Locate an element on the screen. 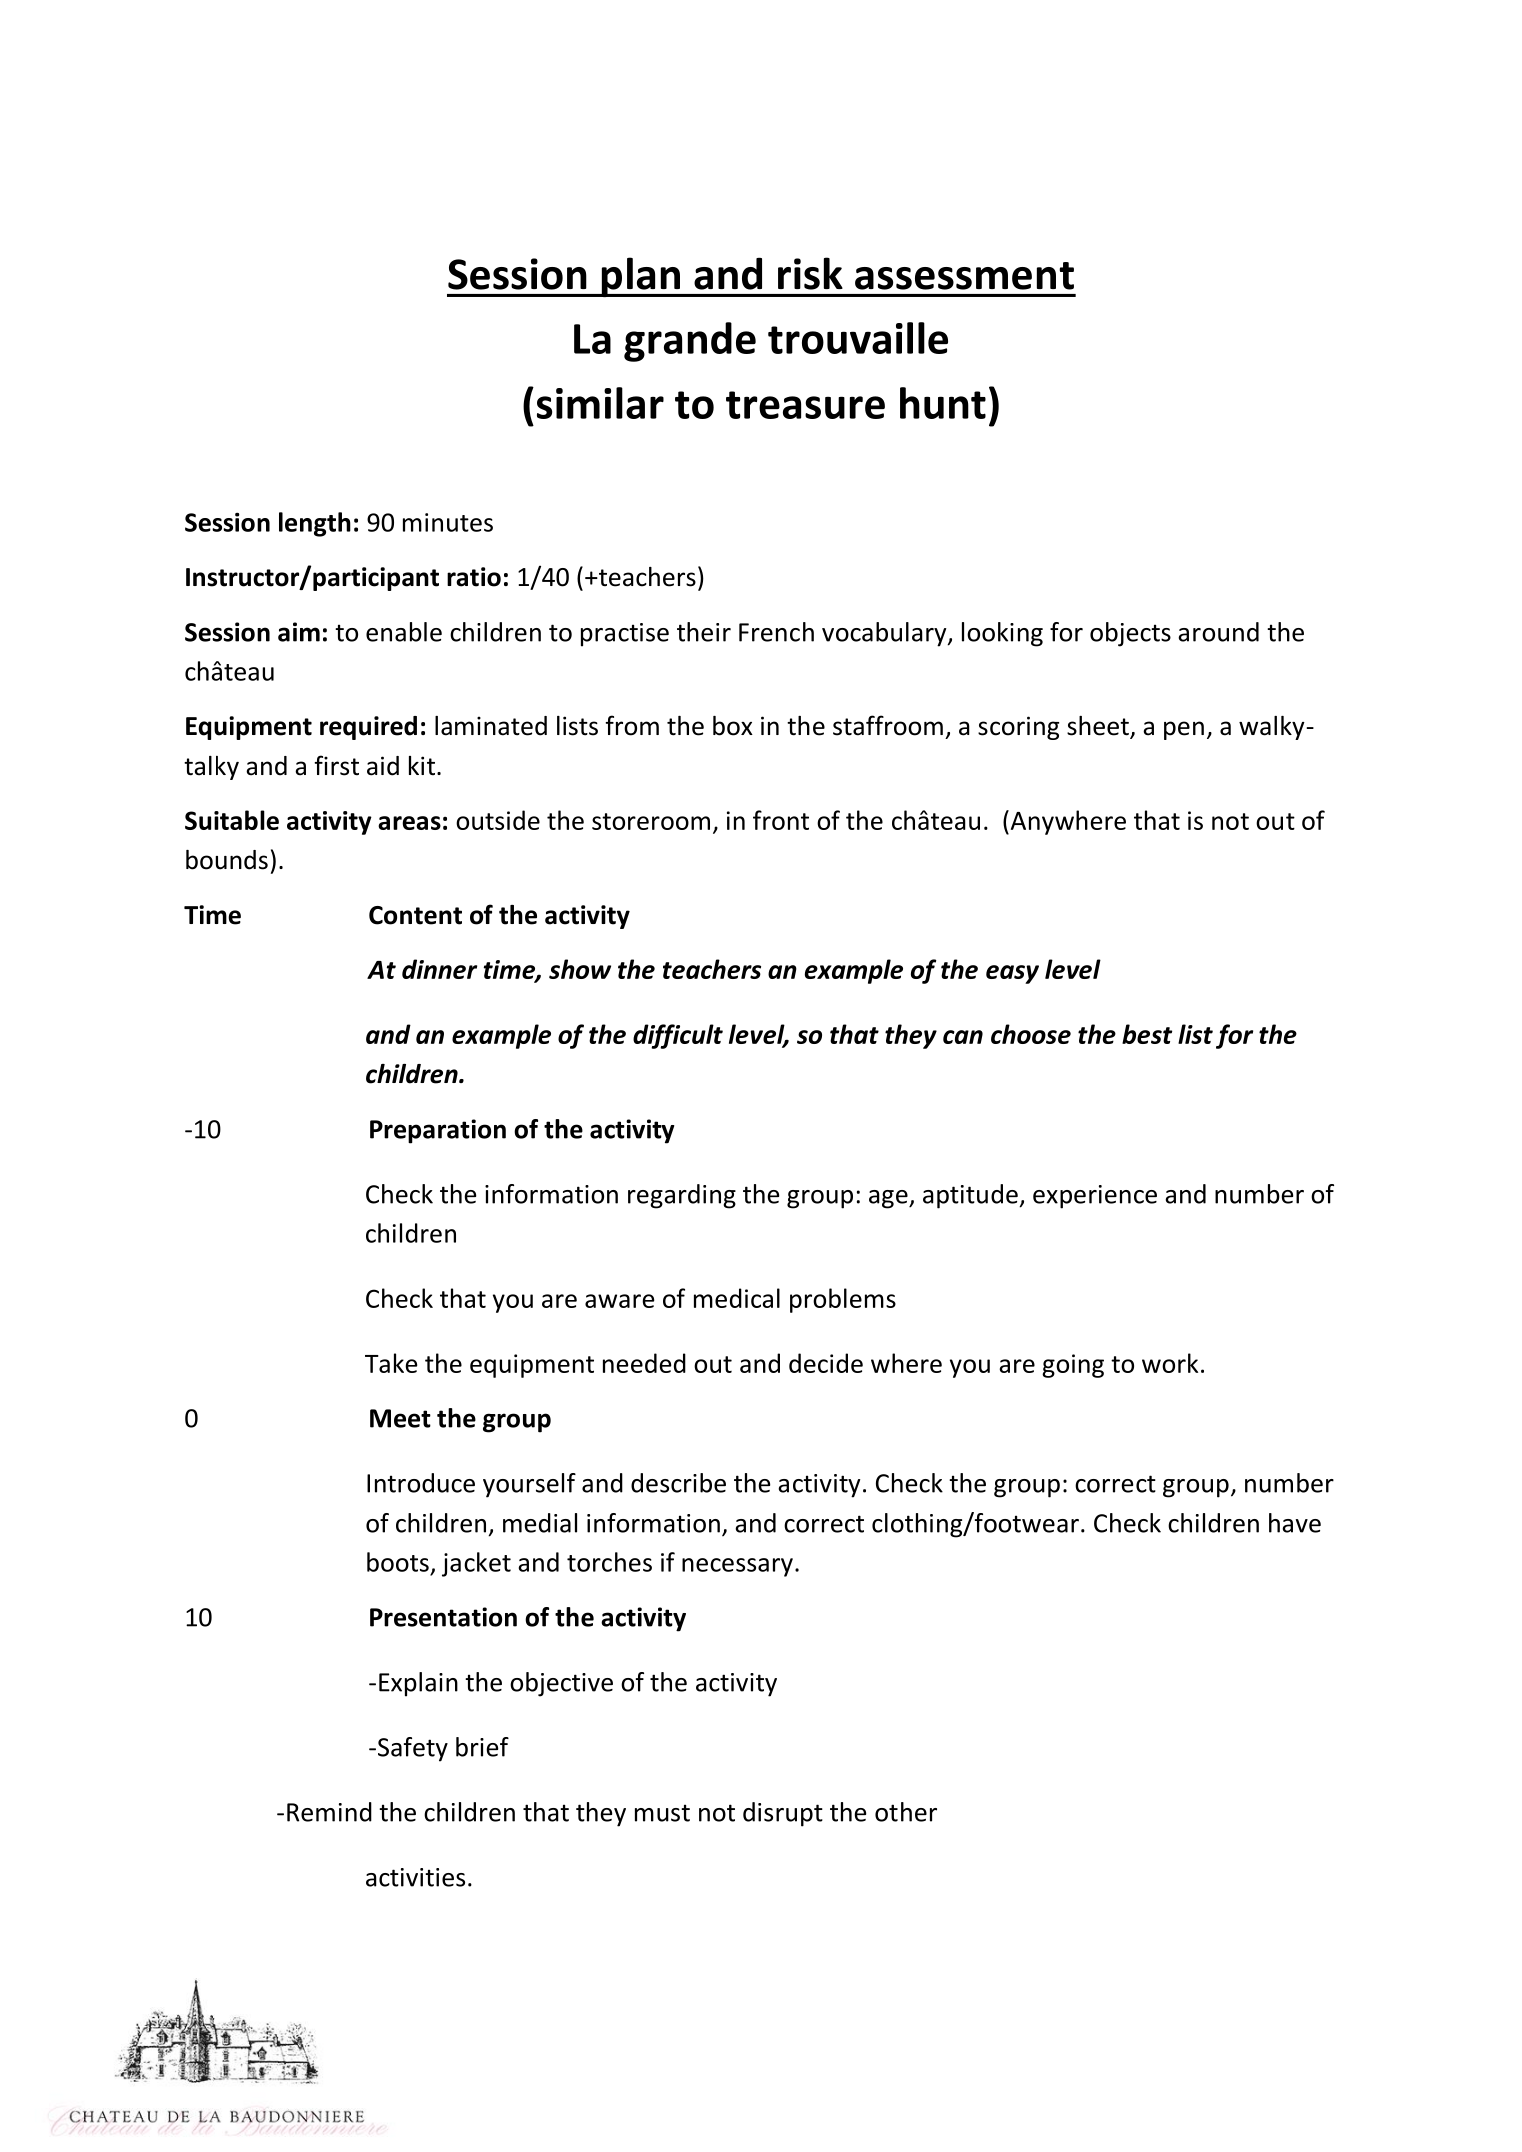 The width and height of the screenshot is (1522, 2152). Remind is located at coordinates (329, 1812).
